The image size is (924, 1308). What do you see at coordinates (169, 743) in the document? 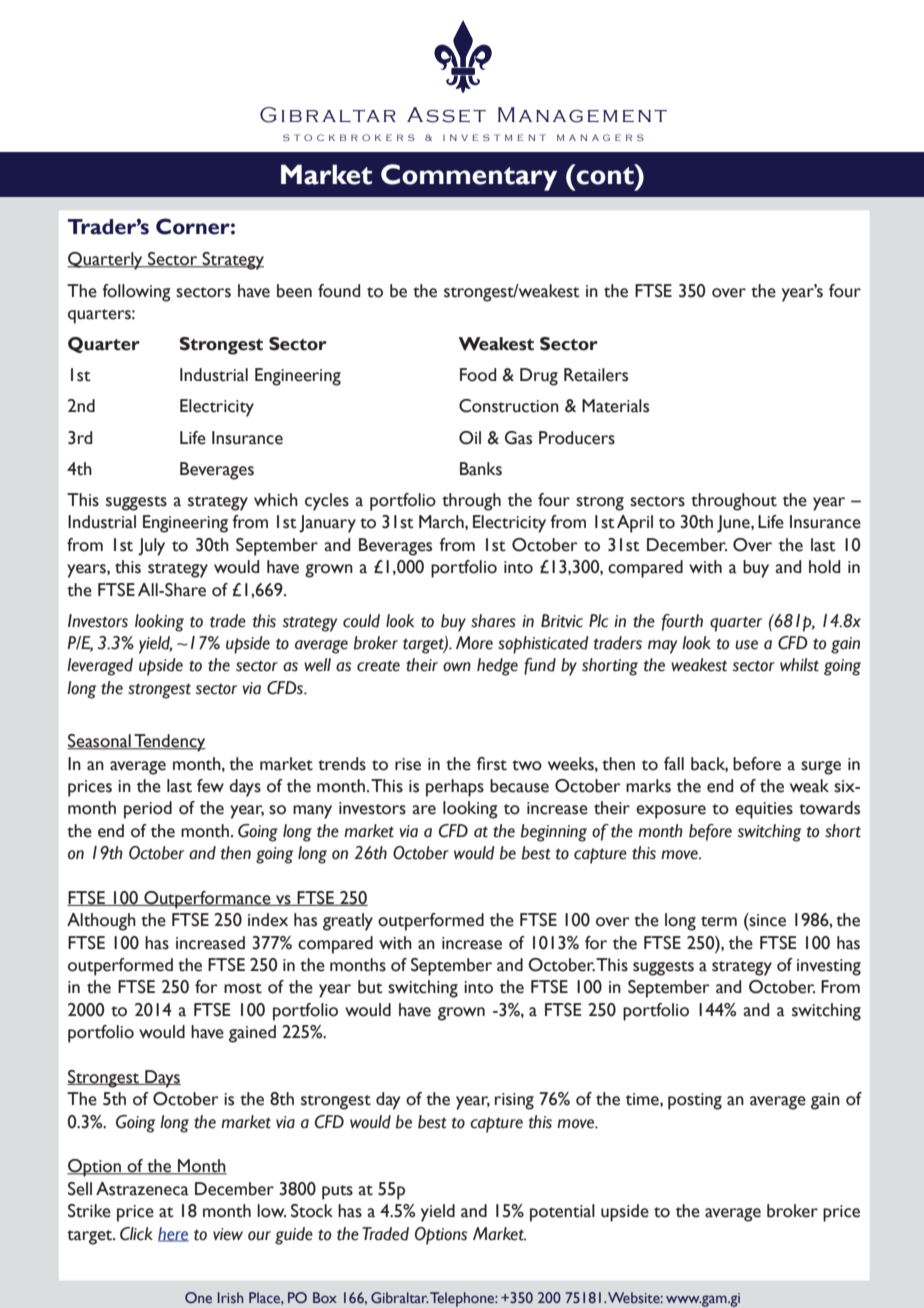
I see `Tendency` at bounding box center [169, 743].
